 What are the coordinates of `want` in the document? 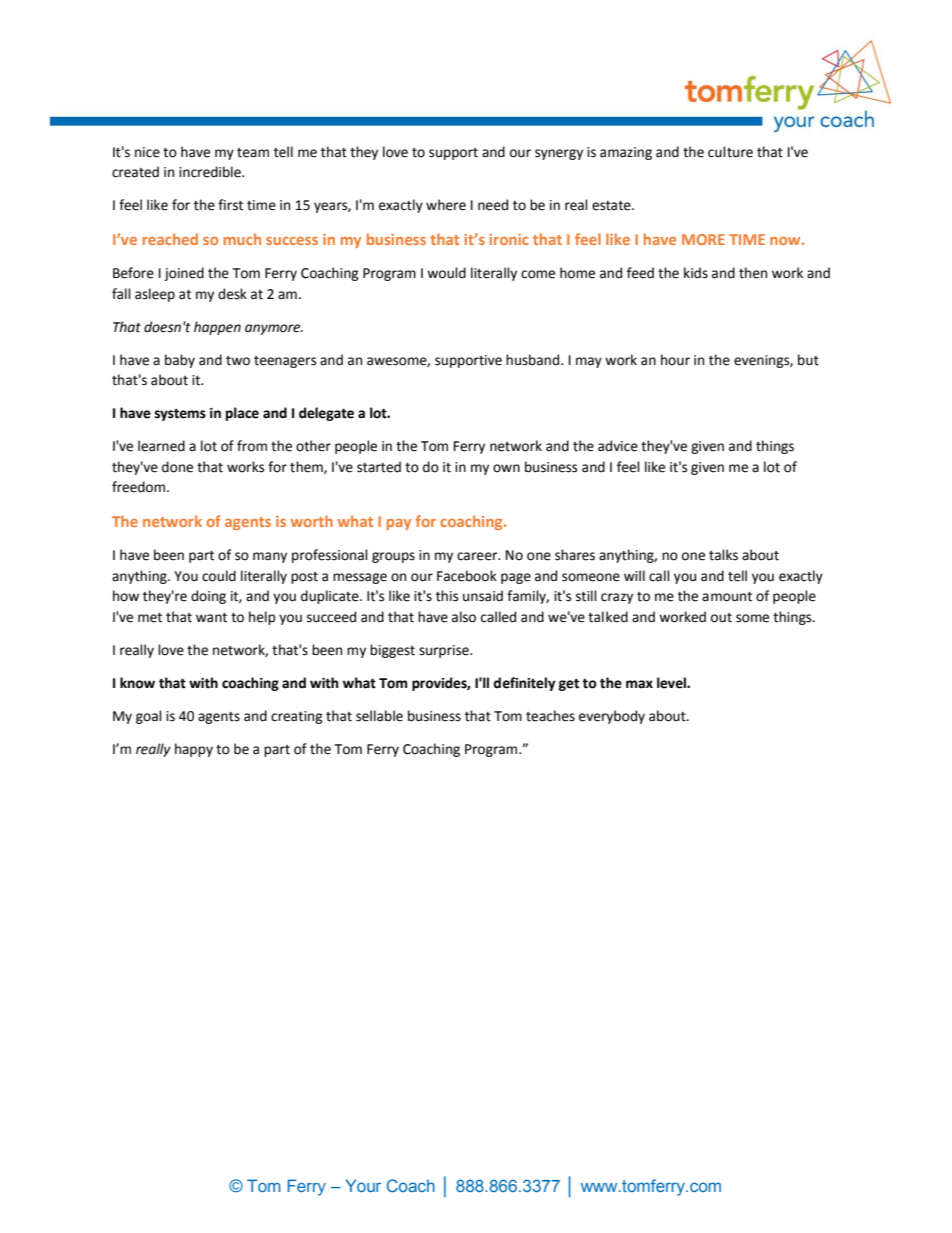 It's located at (211, 618).
